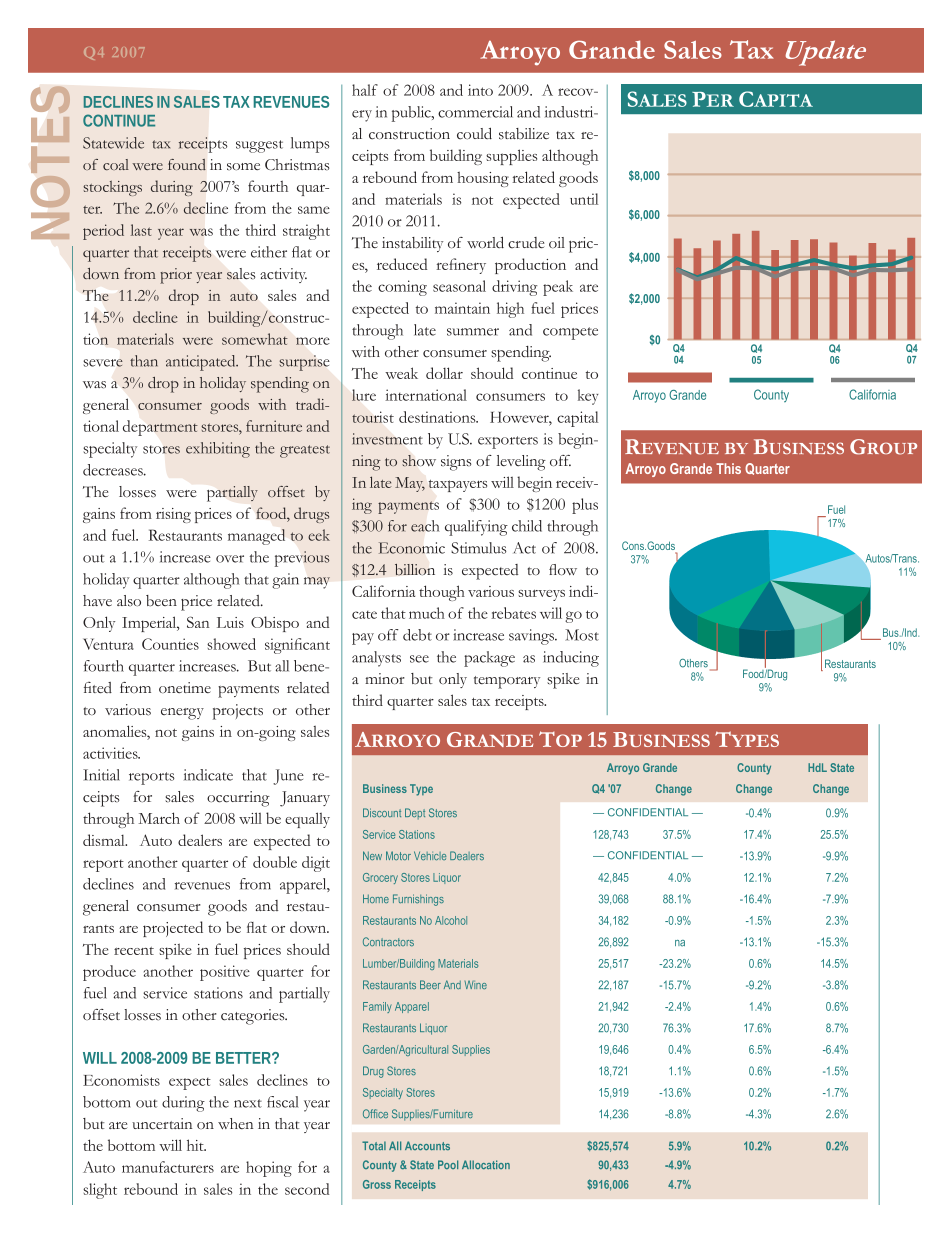 This document has width=952, height=1233. What do you see at coordinates (383, 591) in the document?
I see `California` at bounding box center [383, 591].
